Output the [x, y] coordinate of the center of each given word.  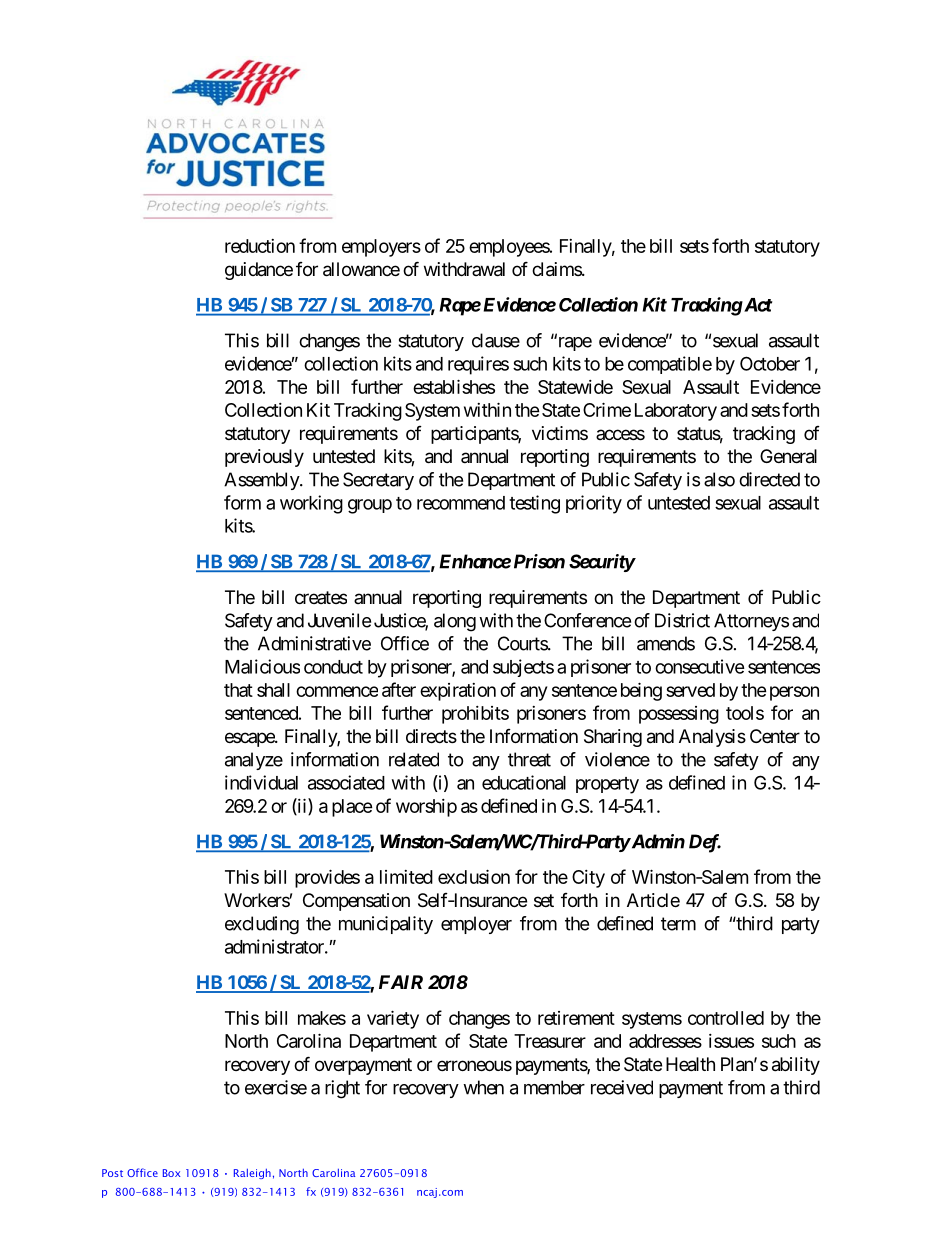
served [690, 690]
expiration [458, 692]
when [483, 1087]
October [770, 363]
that [238, 690]
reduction [260, 246]
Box [171, 1173]
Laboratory [676, 412]
